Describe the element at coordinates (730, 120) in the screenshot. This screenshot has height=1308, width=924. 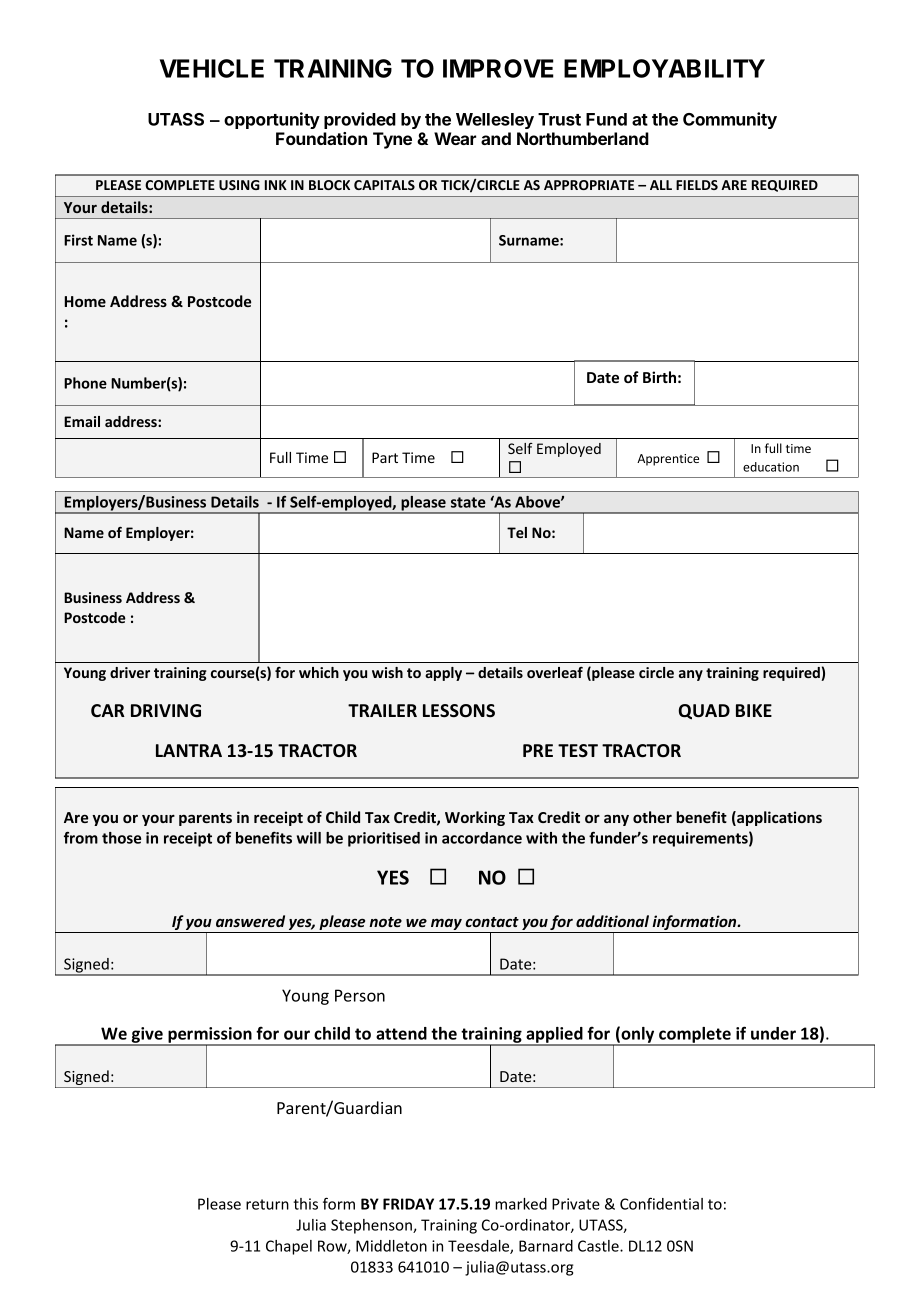
I see `Community` at that location.
